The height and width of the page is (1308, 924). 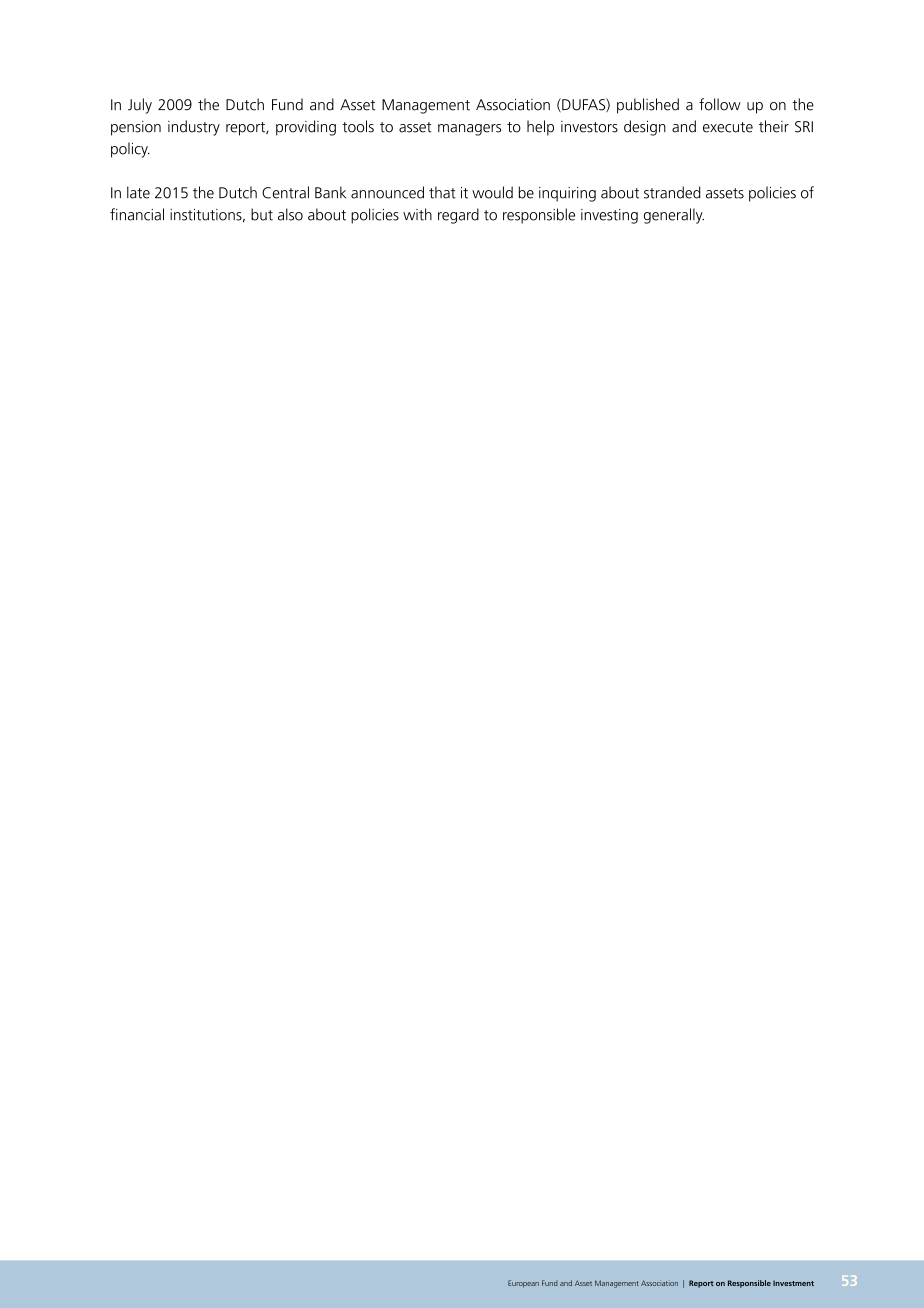 I want to click on policy, so click(x=130, y=150).
